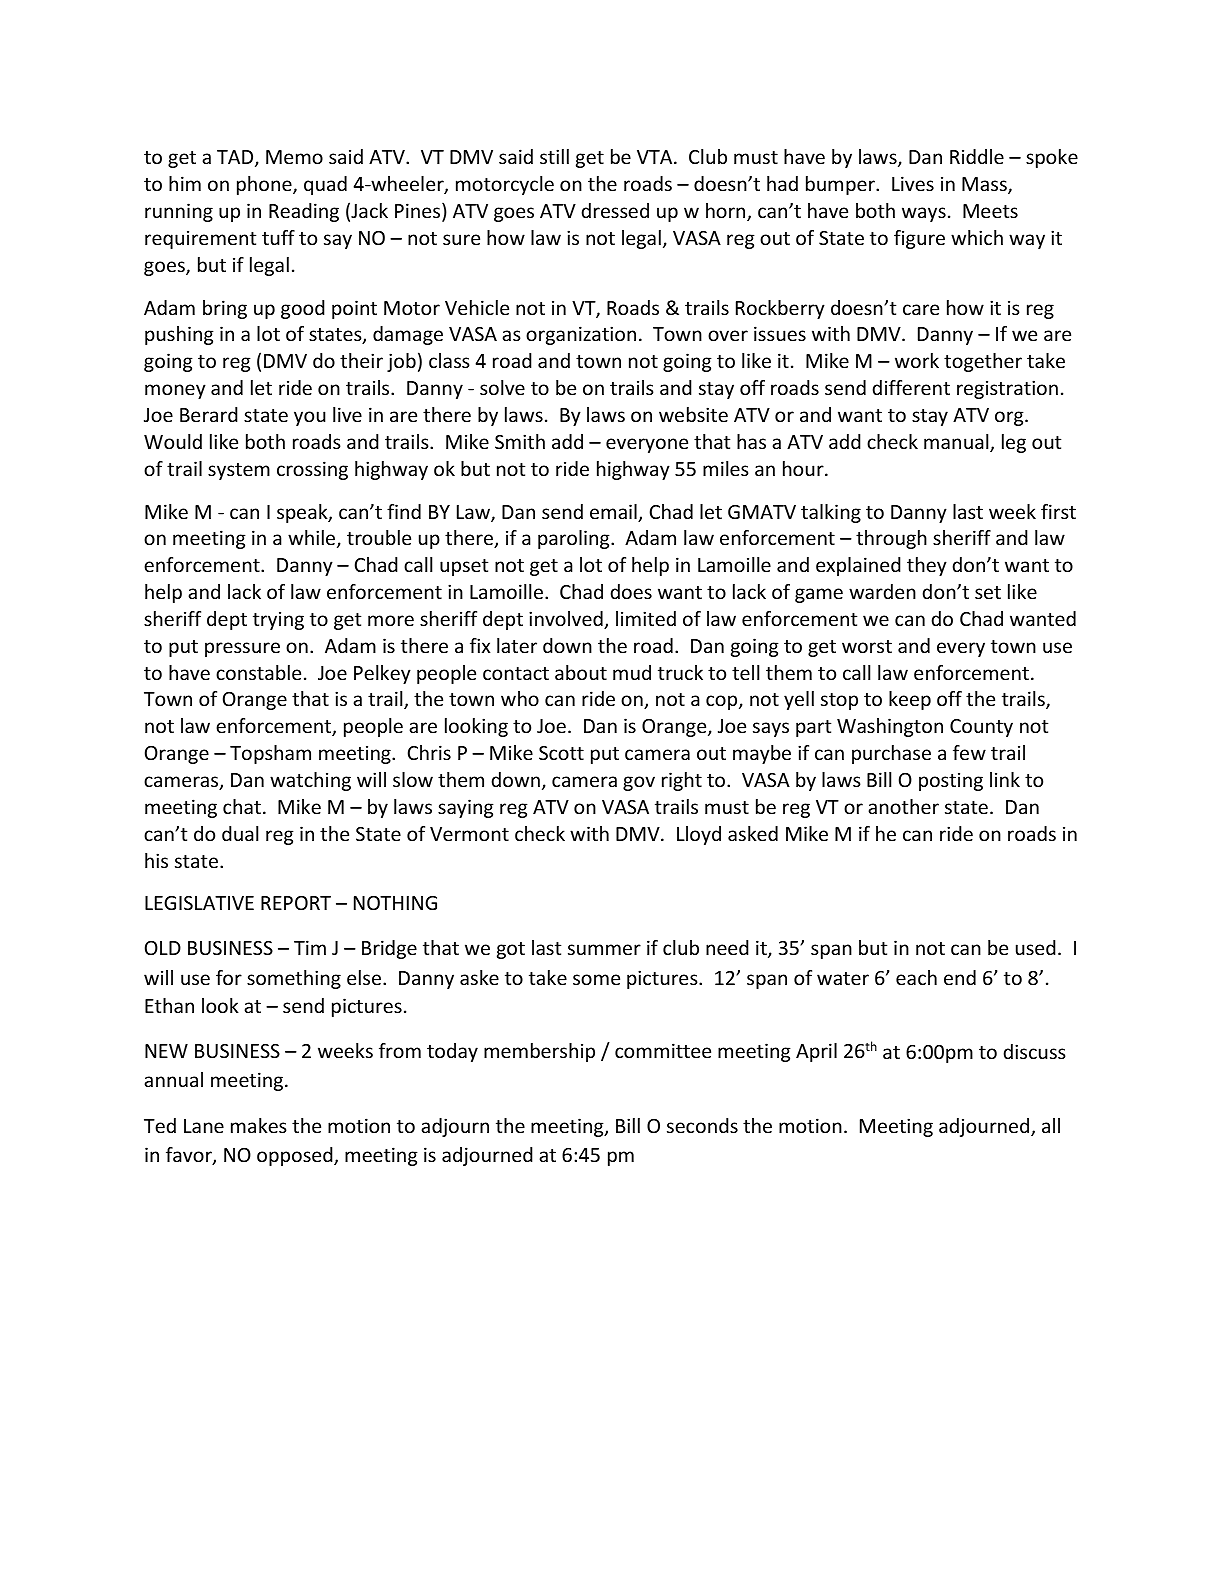 This document has width=1224, height=1584. What do you see at coordinates (969, 752) in the document?
I see `few` at bounding box center [969, 752].
